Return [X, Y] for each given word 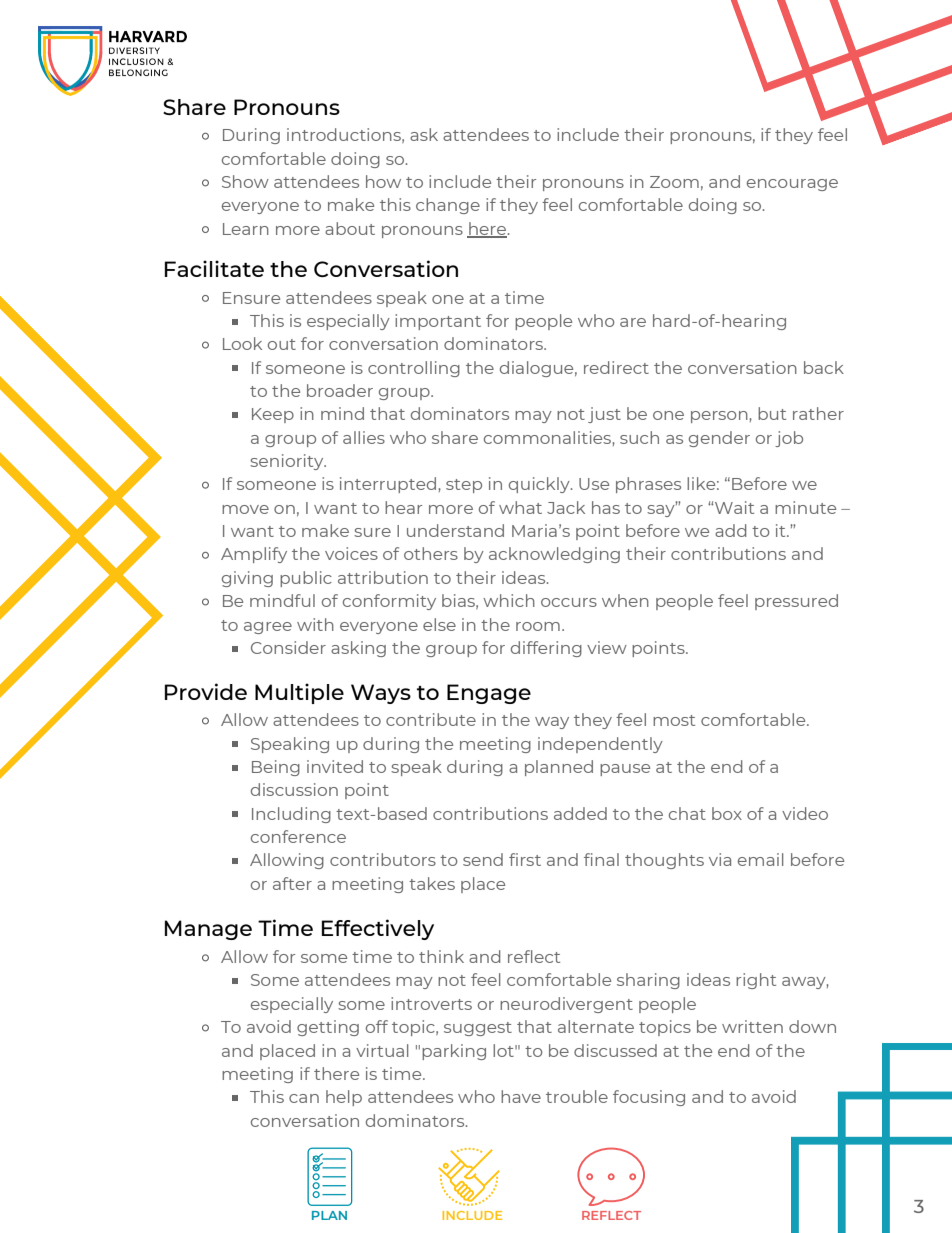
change [448, 206]
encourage [792, 185]
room [538, 626]
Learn [246, 229]
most [674, 720]
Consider [288, 647]
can [304, 1098]
